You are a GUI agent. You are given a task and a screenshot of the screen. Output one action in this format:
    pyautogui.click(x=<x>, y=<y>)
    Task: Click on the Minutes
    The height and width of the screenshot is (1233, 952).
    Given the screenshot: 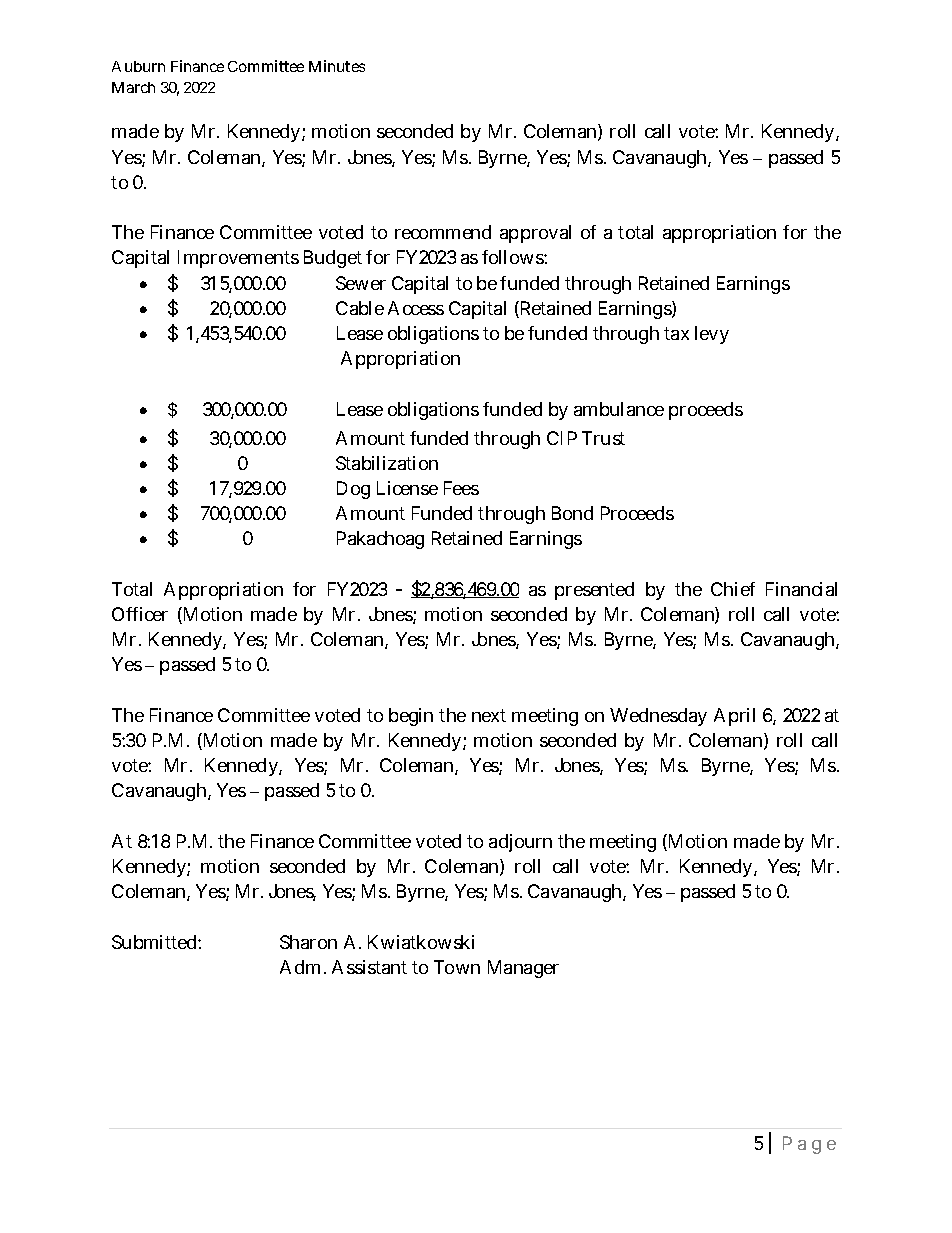 What is the action you would take?
    pyautogui.click(x=337, y=66)
